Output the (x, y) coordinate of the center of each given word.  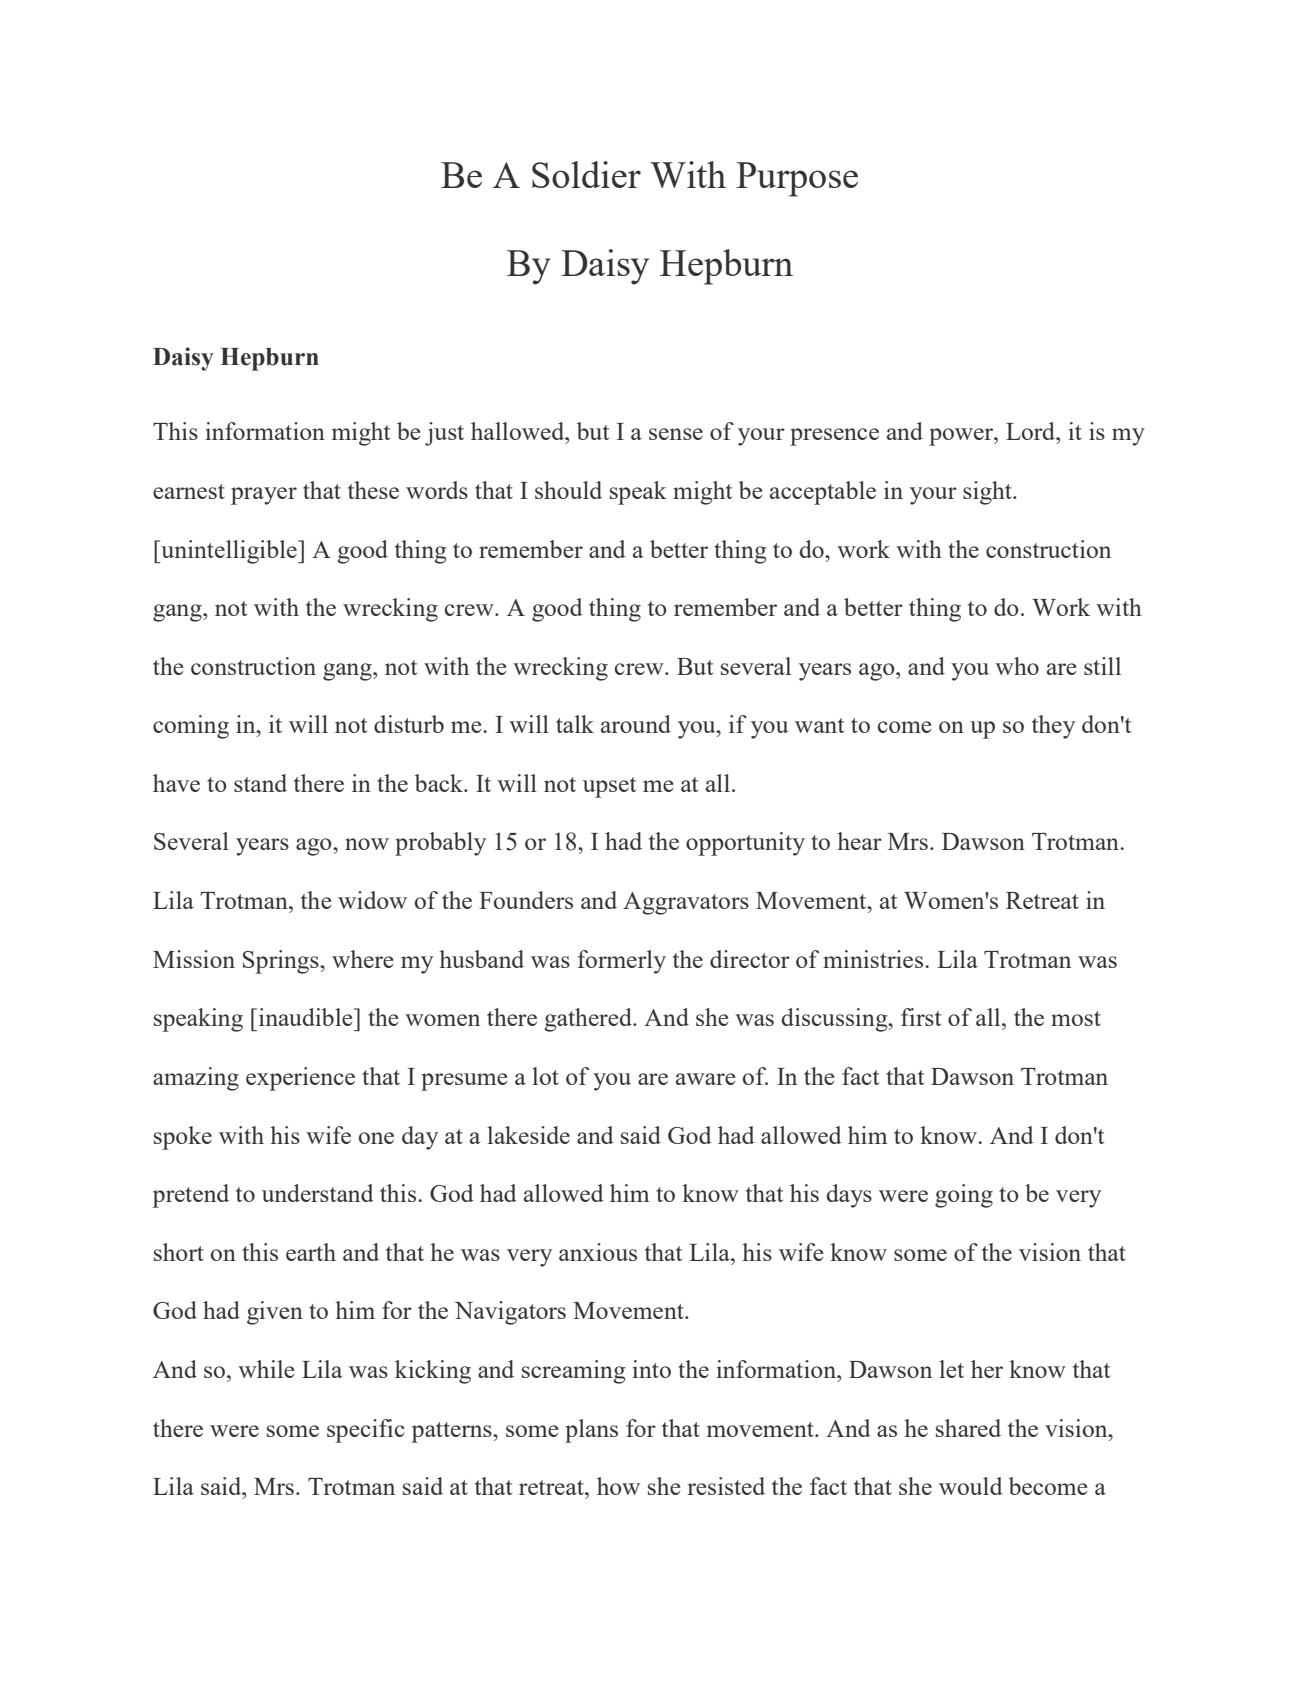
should (568, 490)
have (176, 783)
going (964, 1196)
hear (859, 841)
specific (366, 1431)
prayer (264, 496)
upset (609, 787)
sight (988, 493)
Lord (1032, 431)
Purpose (797, 179)
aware (705, 1079)
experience (300, 1079)
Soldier (586, 174)
